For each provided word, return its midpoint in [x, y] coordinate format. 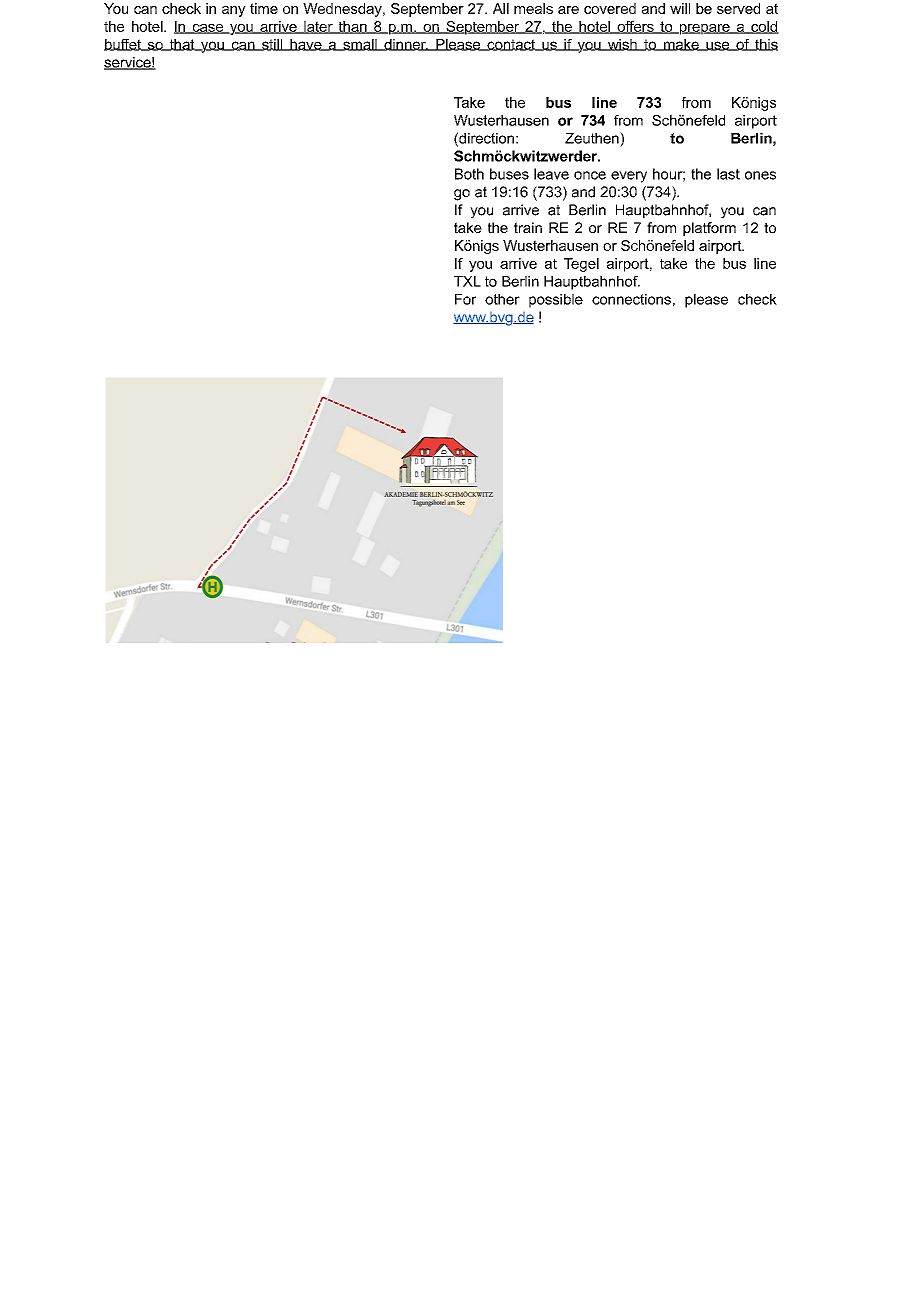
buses [509, 174]
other [502, 299]
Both [469, 174]
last [728, 174]
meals [533, 8]
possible [556, 301]
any [234, 11]
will [680, 8]
